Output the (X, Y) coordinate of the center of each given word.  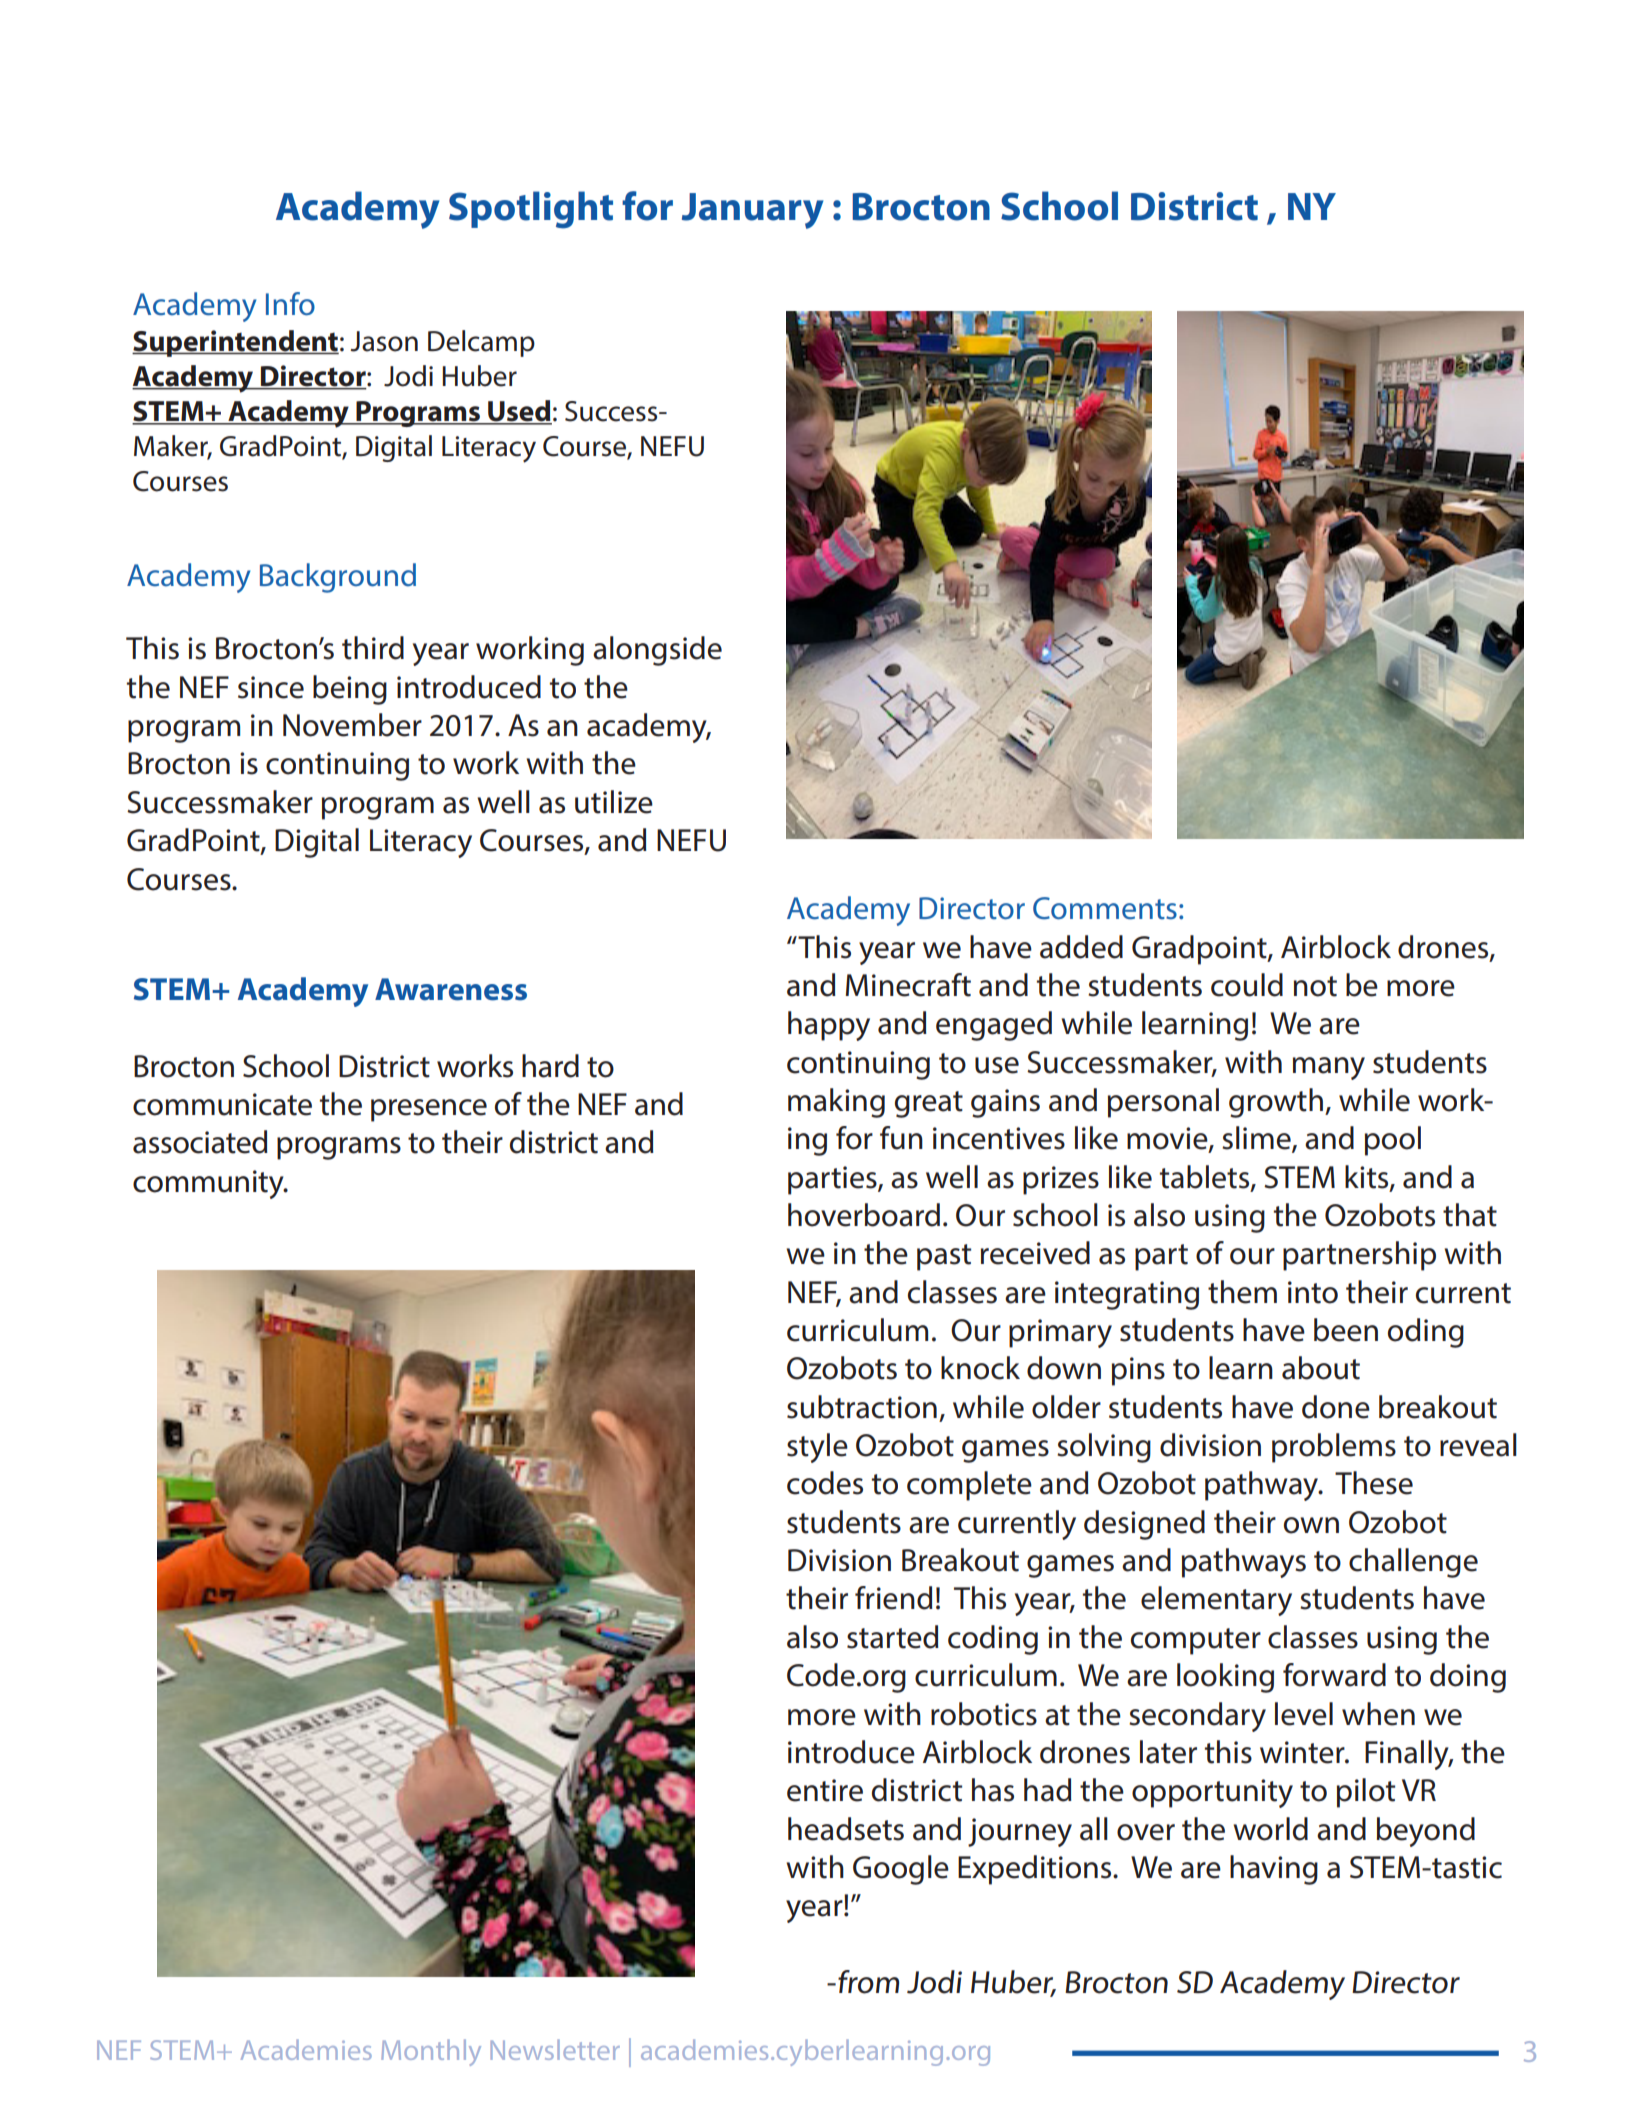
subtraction (862, 1407)
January (752, 211)
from (867, 1982)
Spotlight (531, 210)
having (1274, 1870)
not (1315, 986)
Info (290, 304)
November (352, 725)
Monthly (431, 2052)
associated (200, 1142)
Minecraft (908, 985)
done (1336, 1407)
